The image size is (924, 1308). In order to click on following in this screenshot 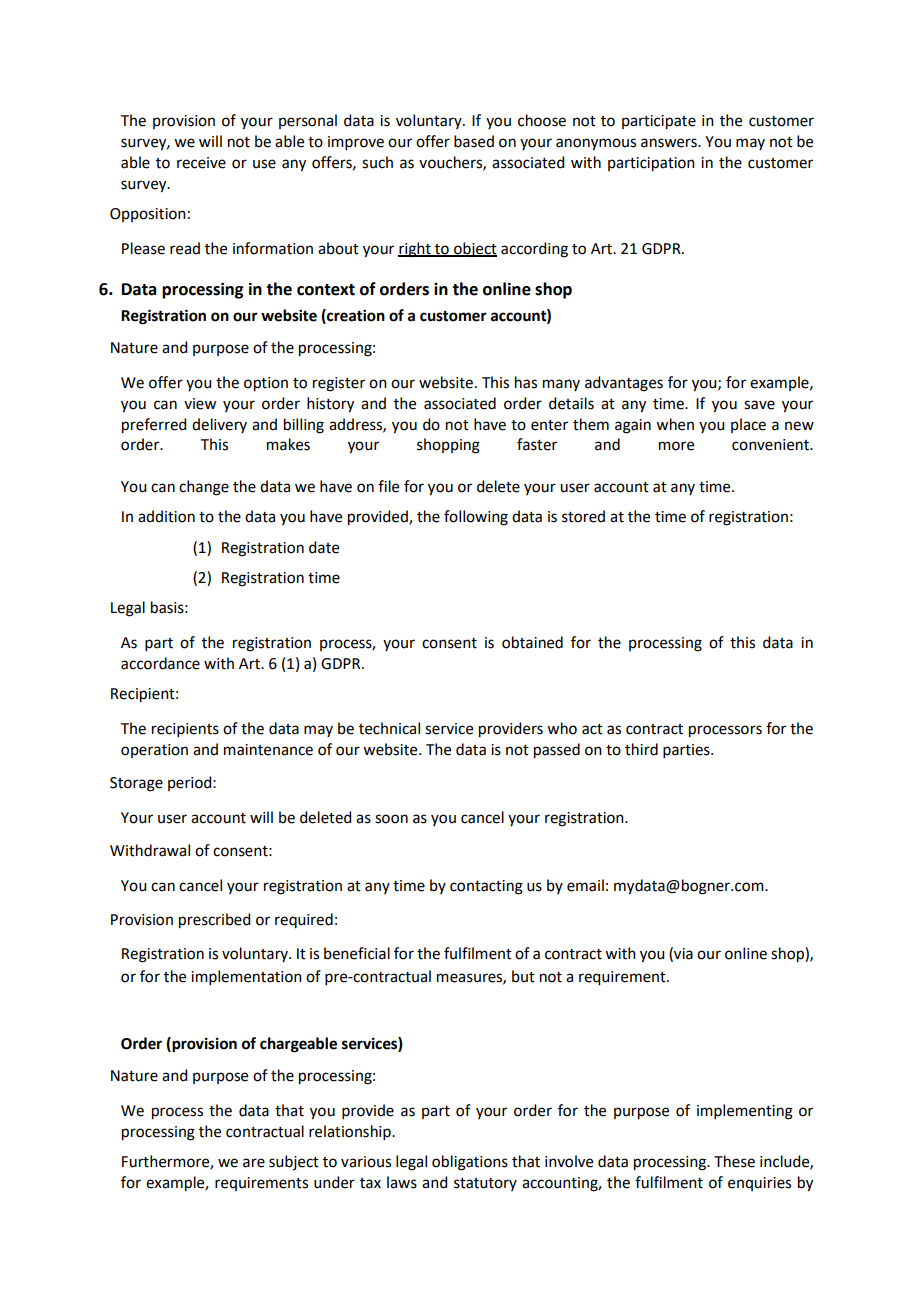, I will do `click(476, 518)`.
